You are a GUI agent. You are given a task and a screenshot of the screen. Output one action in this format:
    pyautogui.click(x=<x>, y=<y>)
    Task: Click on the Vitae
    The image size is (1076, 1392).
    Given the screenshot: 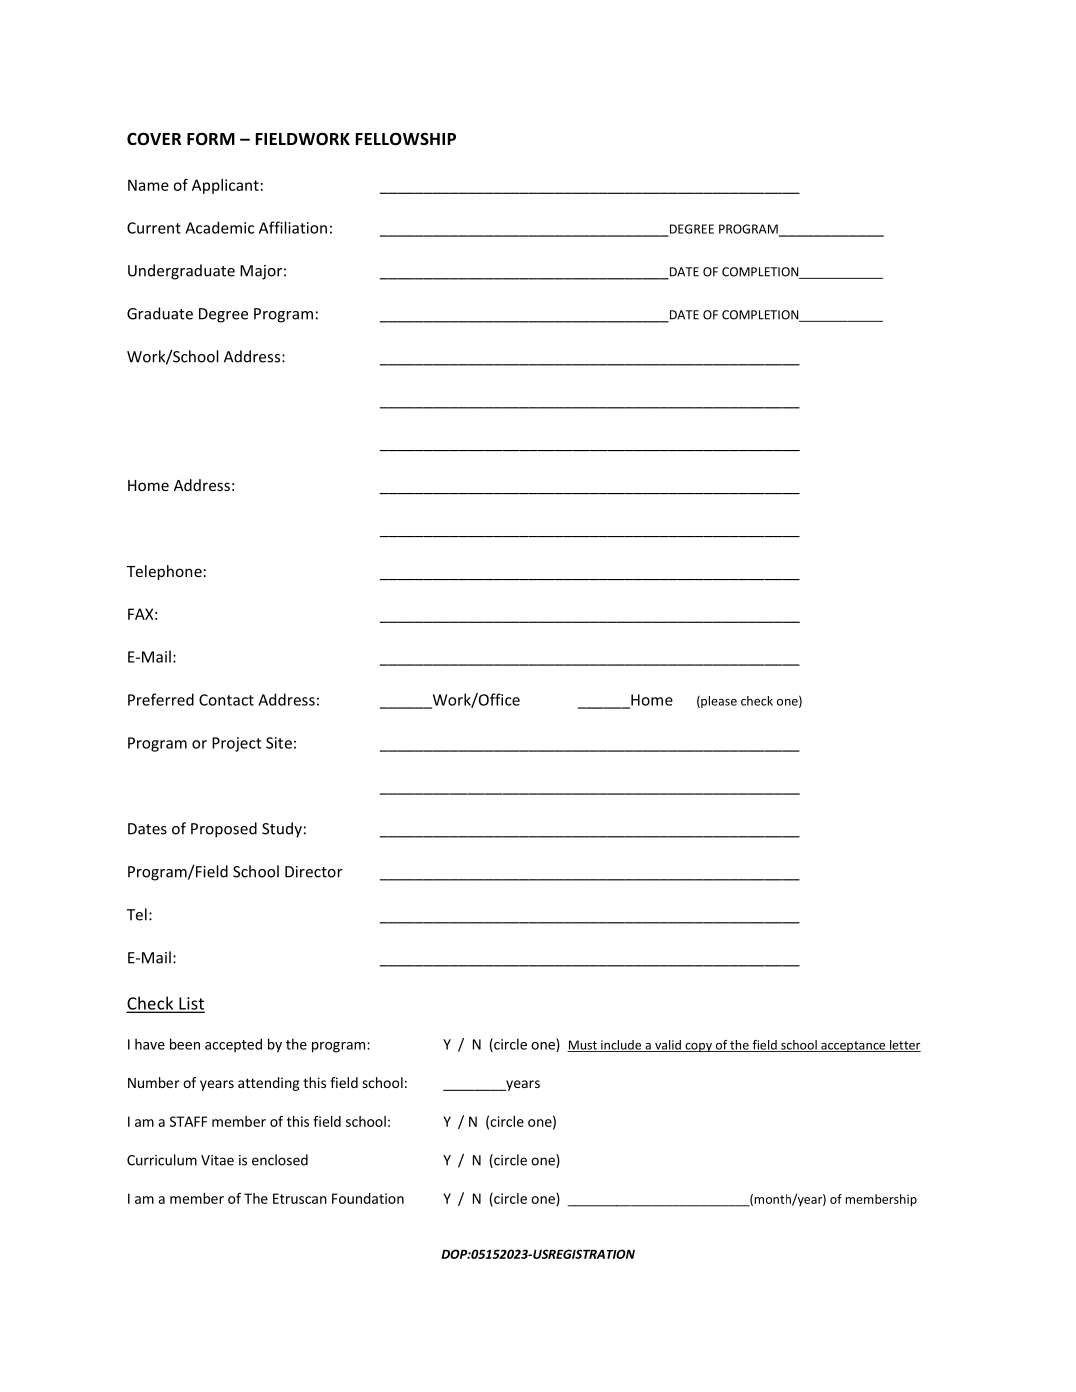 What is the action you would take?
    pyautogui.click(x=217, y=1160)
